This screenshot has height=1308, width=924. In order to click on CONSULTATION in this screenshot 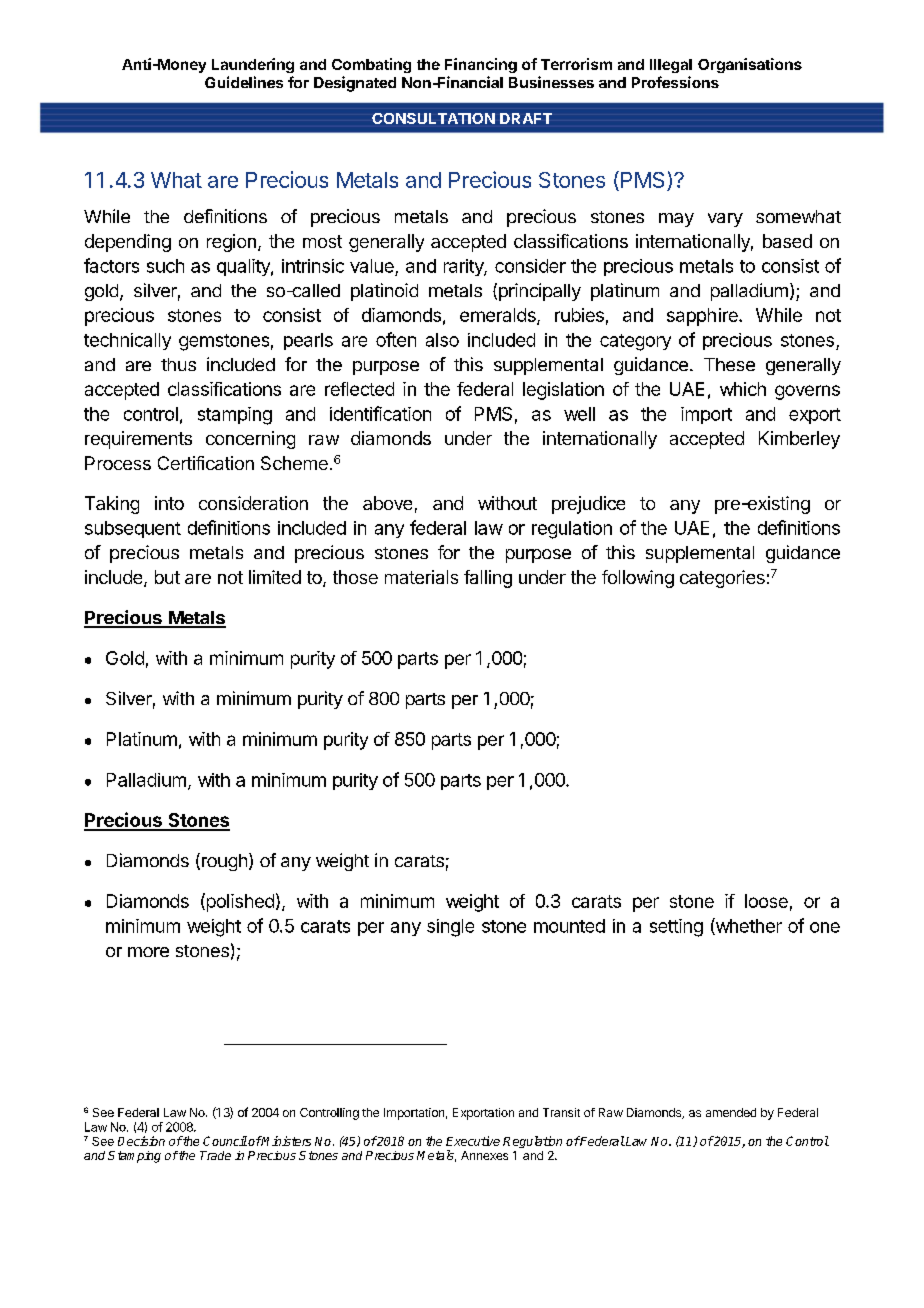, I will do `click(433, 118)`.
